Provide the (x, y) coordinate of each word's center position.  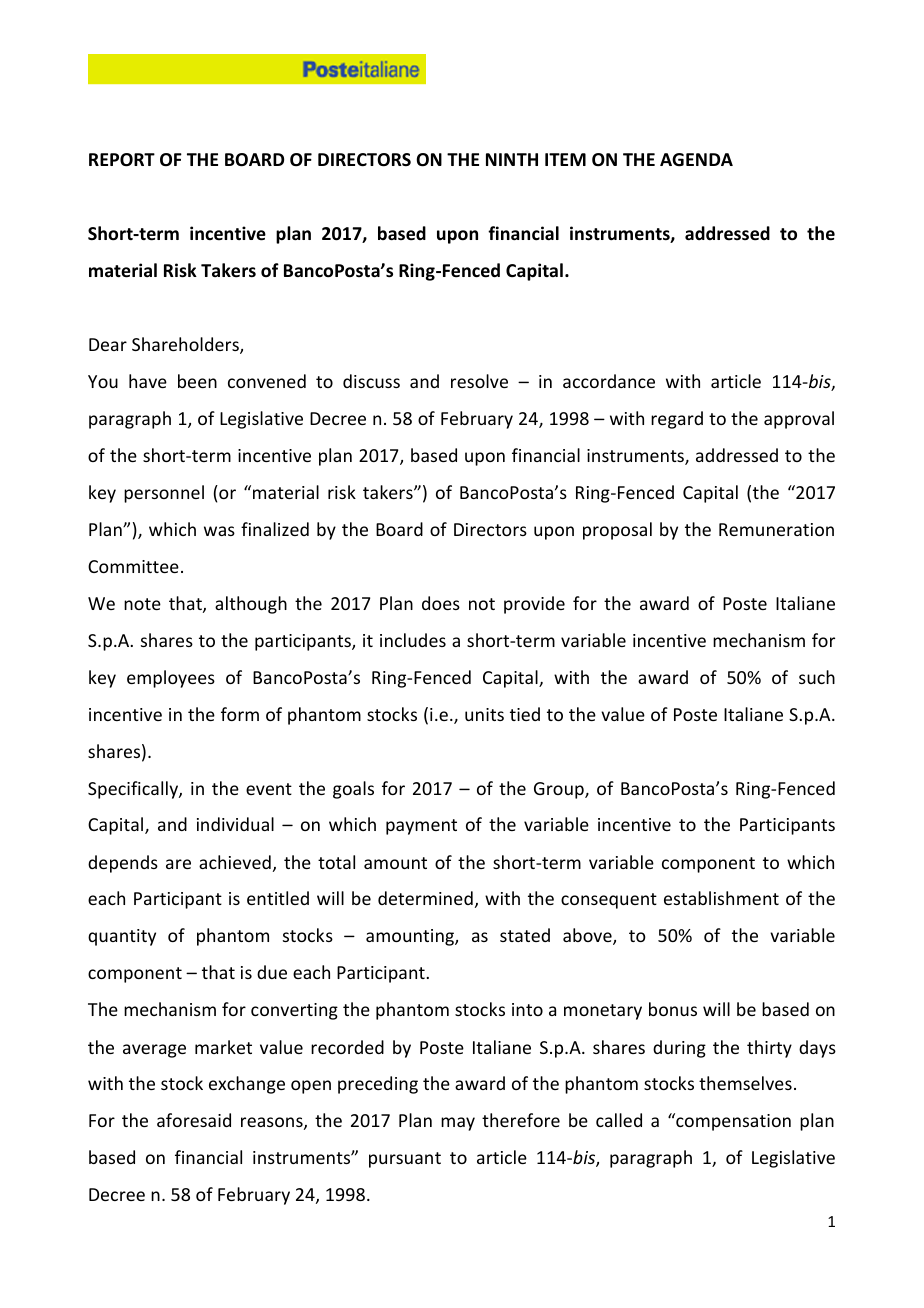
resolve (479, 381)
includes (413, 640)
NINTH (512, 159)
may (458, 1124)
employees (171, 679)
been (197, 381)
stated (525, 935)
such (817, 677)
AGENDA (696, 160)
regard (677, 420)
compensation (732, 1122)
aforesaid (194, 1120)
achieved (235, 862)
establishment (721, 898)
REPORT (122, 160)
